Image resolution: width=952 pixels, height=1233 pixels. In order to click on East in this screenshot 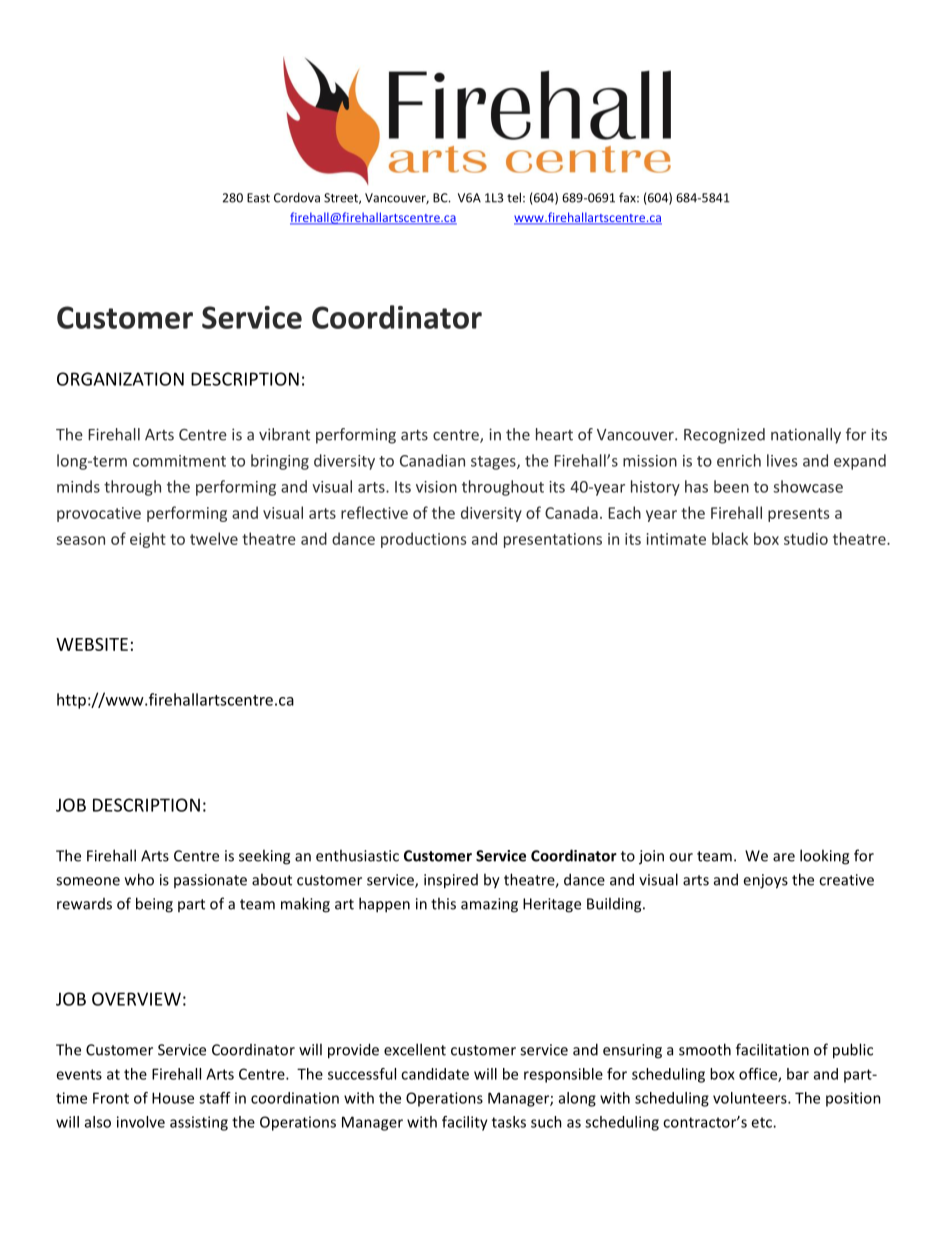, I will do `click(258, 198)`.
